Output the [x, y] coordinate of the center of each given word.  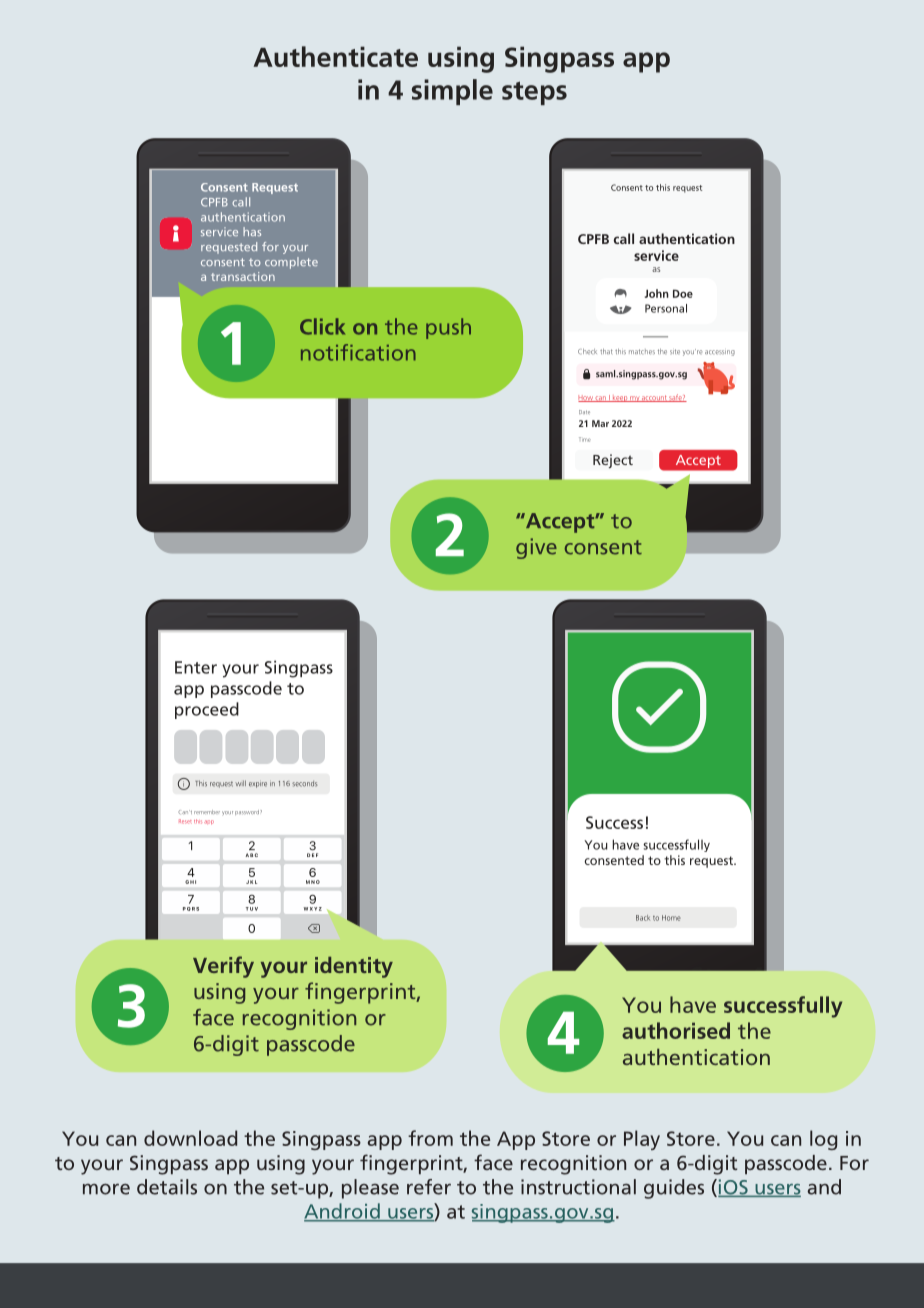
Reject [613, 461]
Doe [683, 293]
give [536, 548]
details [167, 1187]
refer [429, 1187]
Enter [196, 667]
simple [452, 92]
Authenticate [335, 56]
